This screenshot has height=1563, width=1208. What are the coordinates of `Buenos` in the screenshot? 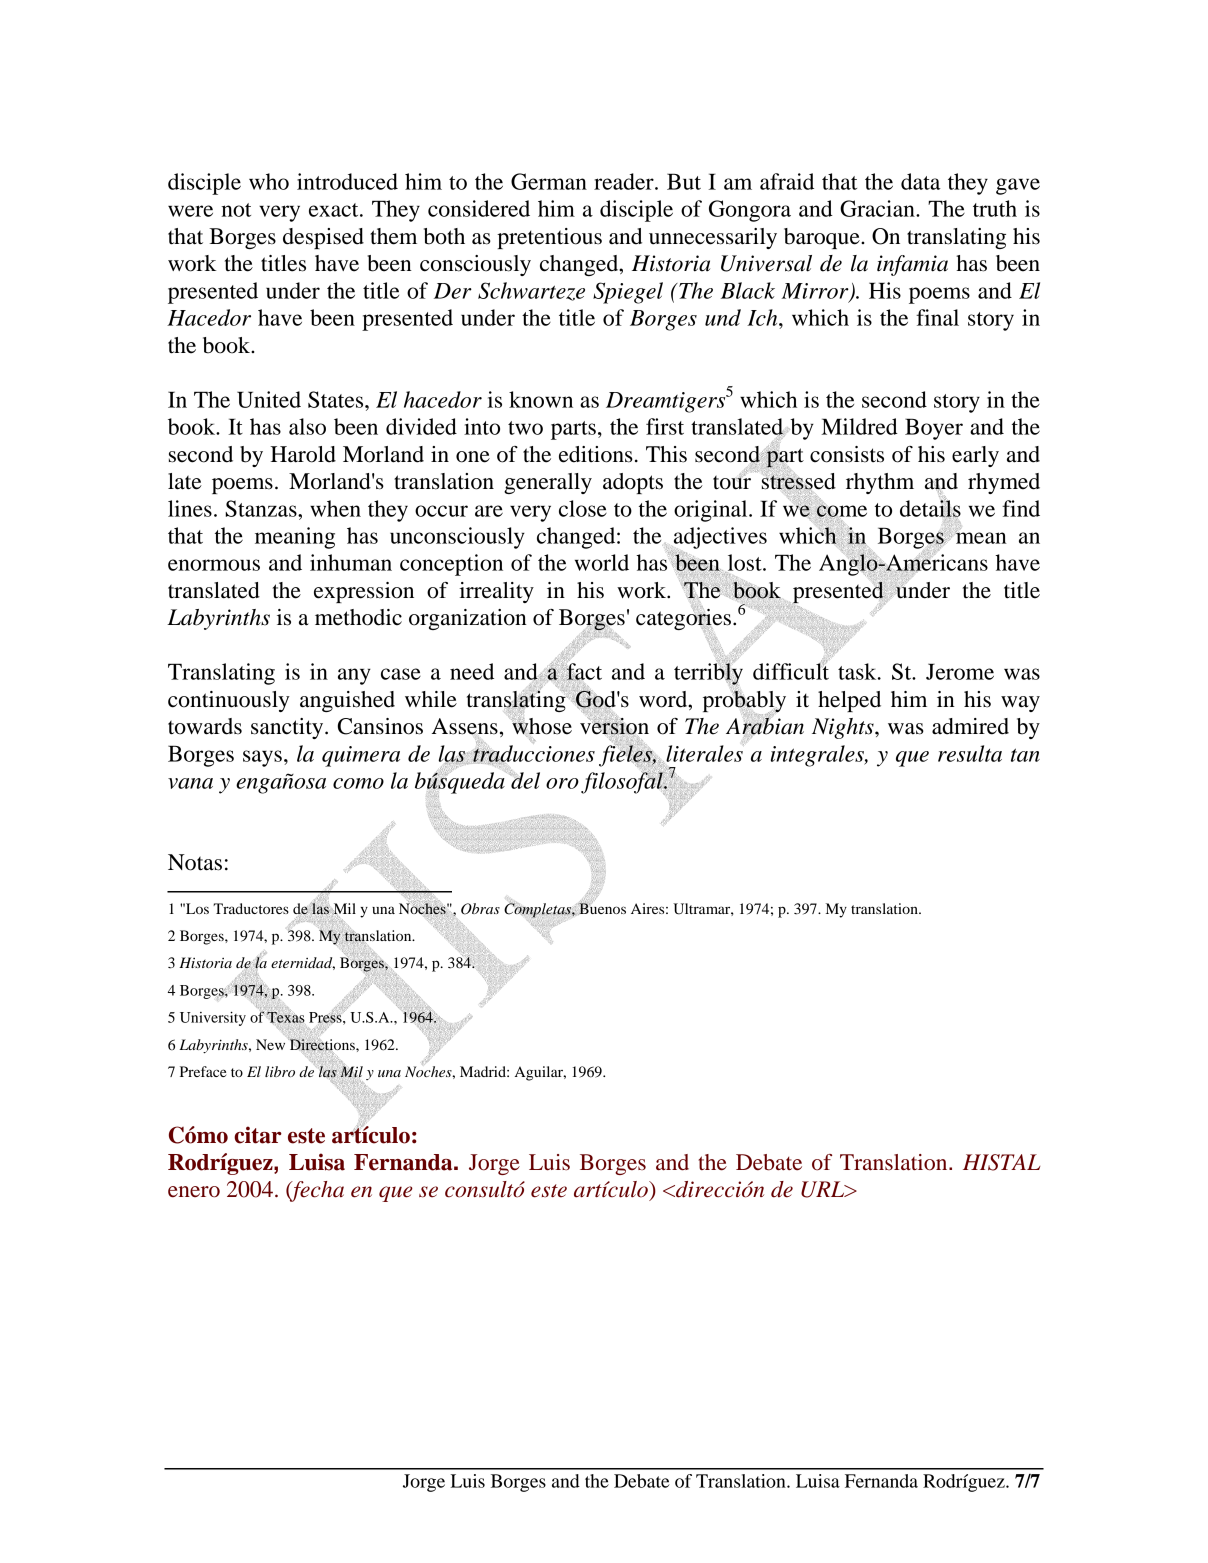 It's located at (602, 908).
